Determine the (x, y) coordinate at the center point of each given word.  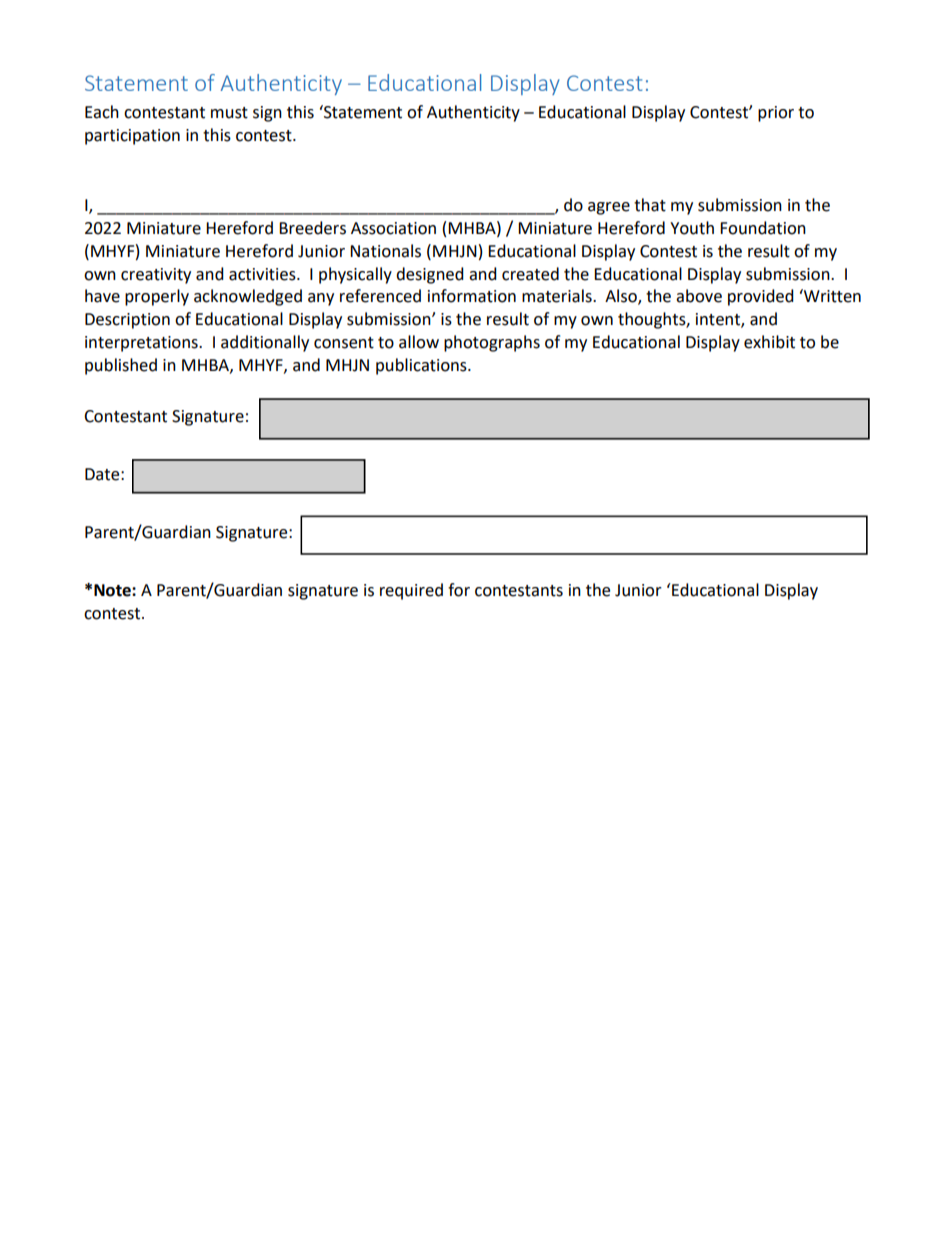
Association (393, 228)
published (121, 366)
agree (609, 208)
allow (419, 342)
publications (422, 366)
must (229, 113)
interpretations (142, 344)
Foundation (763, 228)
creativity (156, 276)
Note (113, 590)
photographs (492, 343)
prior (776, 114)
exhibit (769, 342)
